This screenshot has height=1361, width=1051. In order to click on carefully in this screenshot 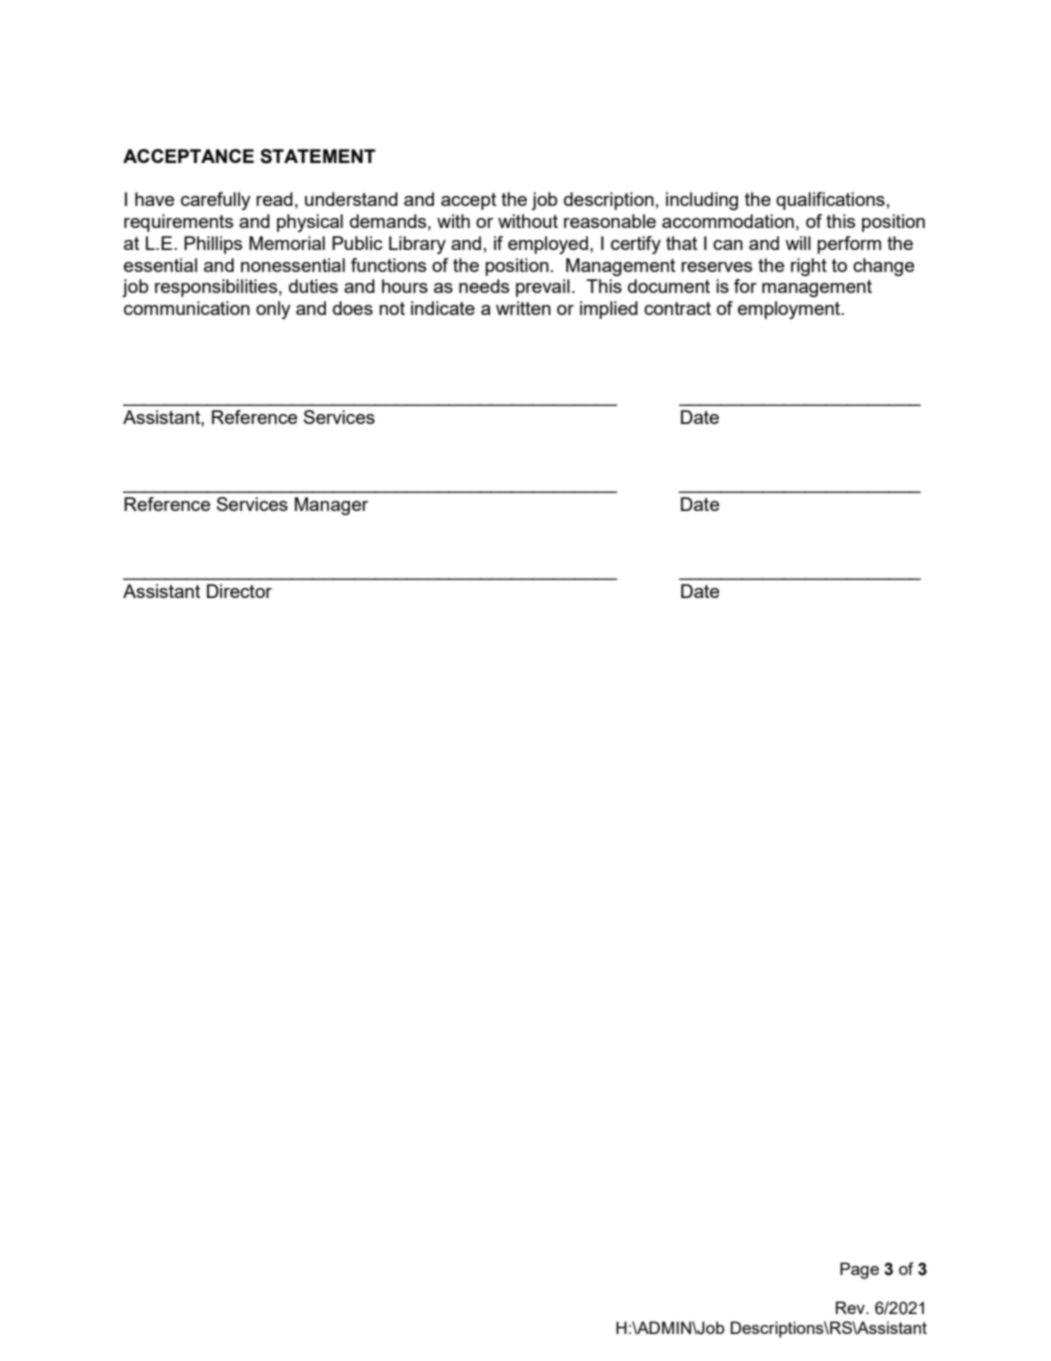, I will do `click(216, 201)`.
